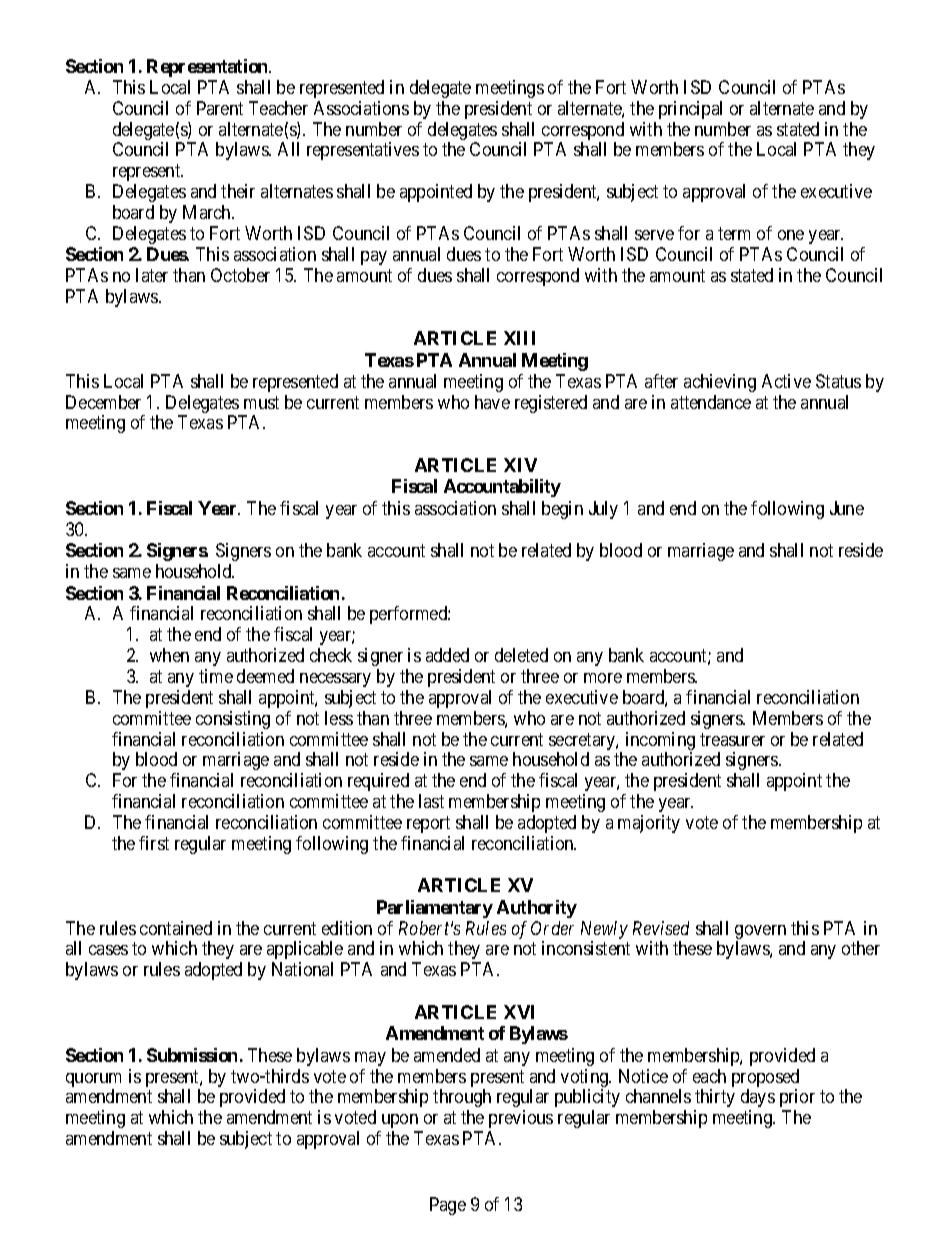  What do you see at coordinates (435, 909) in the document?
I see `Parliamentary` at bounding box center [435, 909].
